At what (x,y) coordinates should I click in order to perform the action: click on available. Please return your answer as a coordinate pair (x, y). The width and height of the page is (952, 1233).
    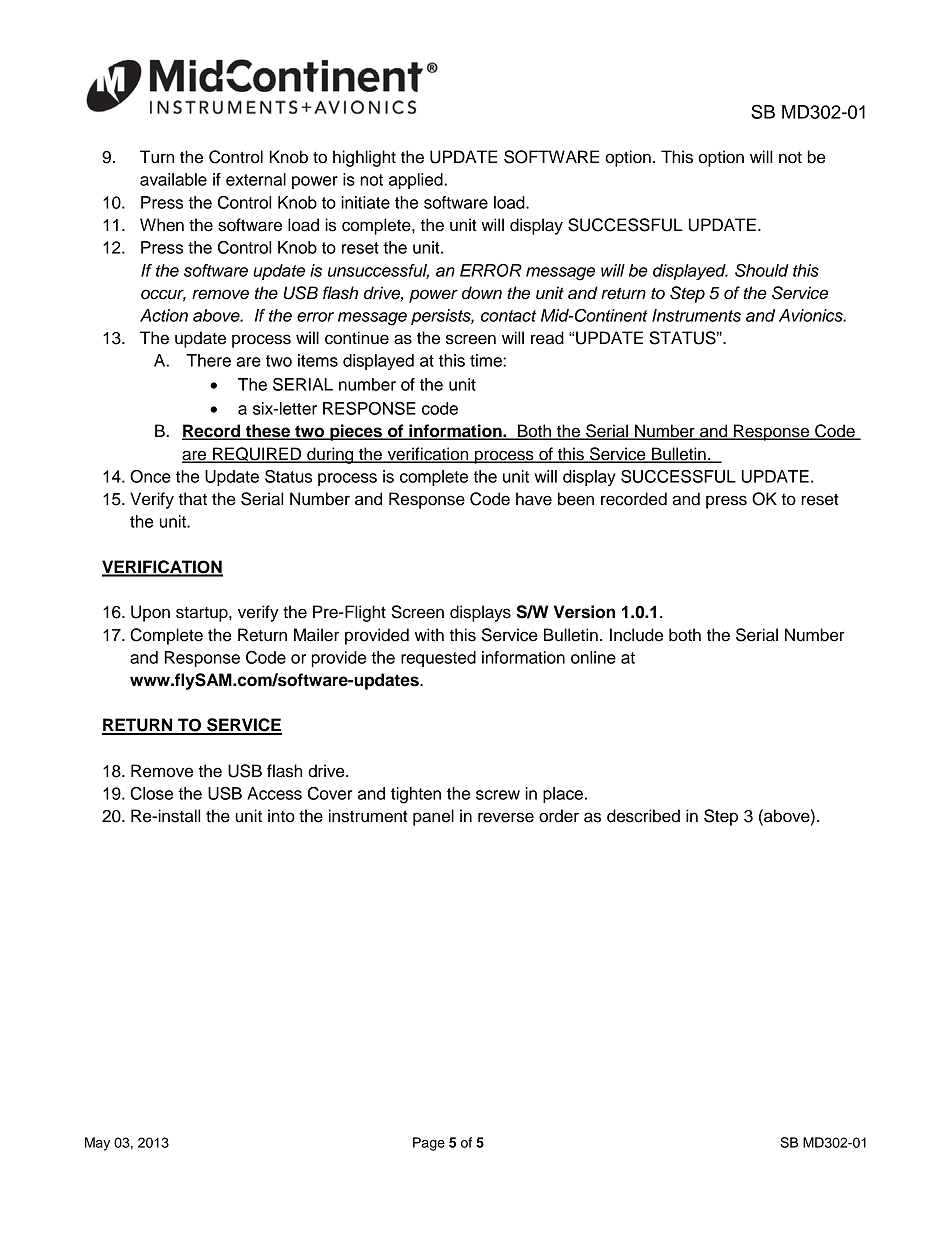
    Looking at the image, I should click on (173, 179).
